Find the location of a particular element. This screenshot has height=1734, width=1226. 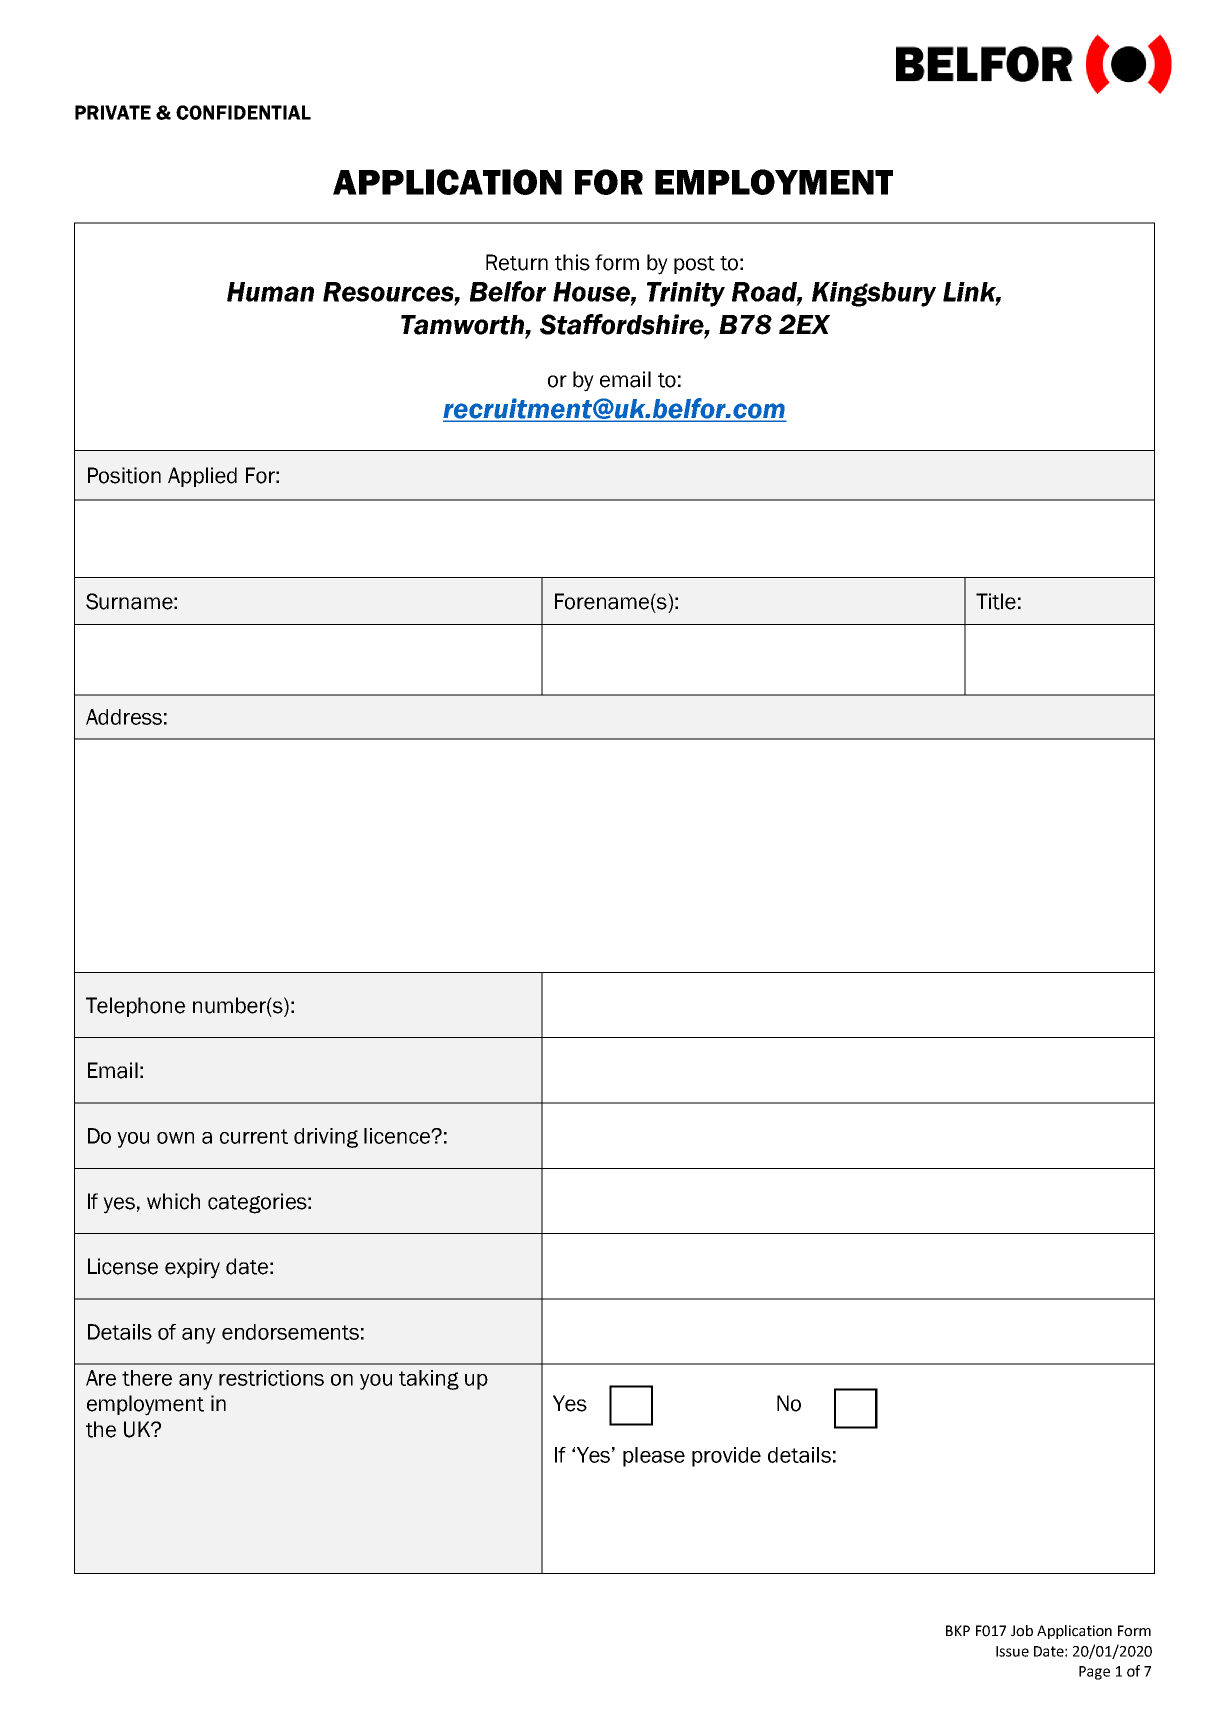

Applied is located at coordinates (202, 477).
